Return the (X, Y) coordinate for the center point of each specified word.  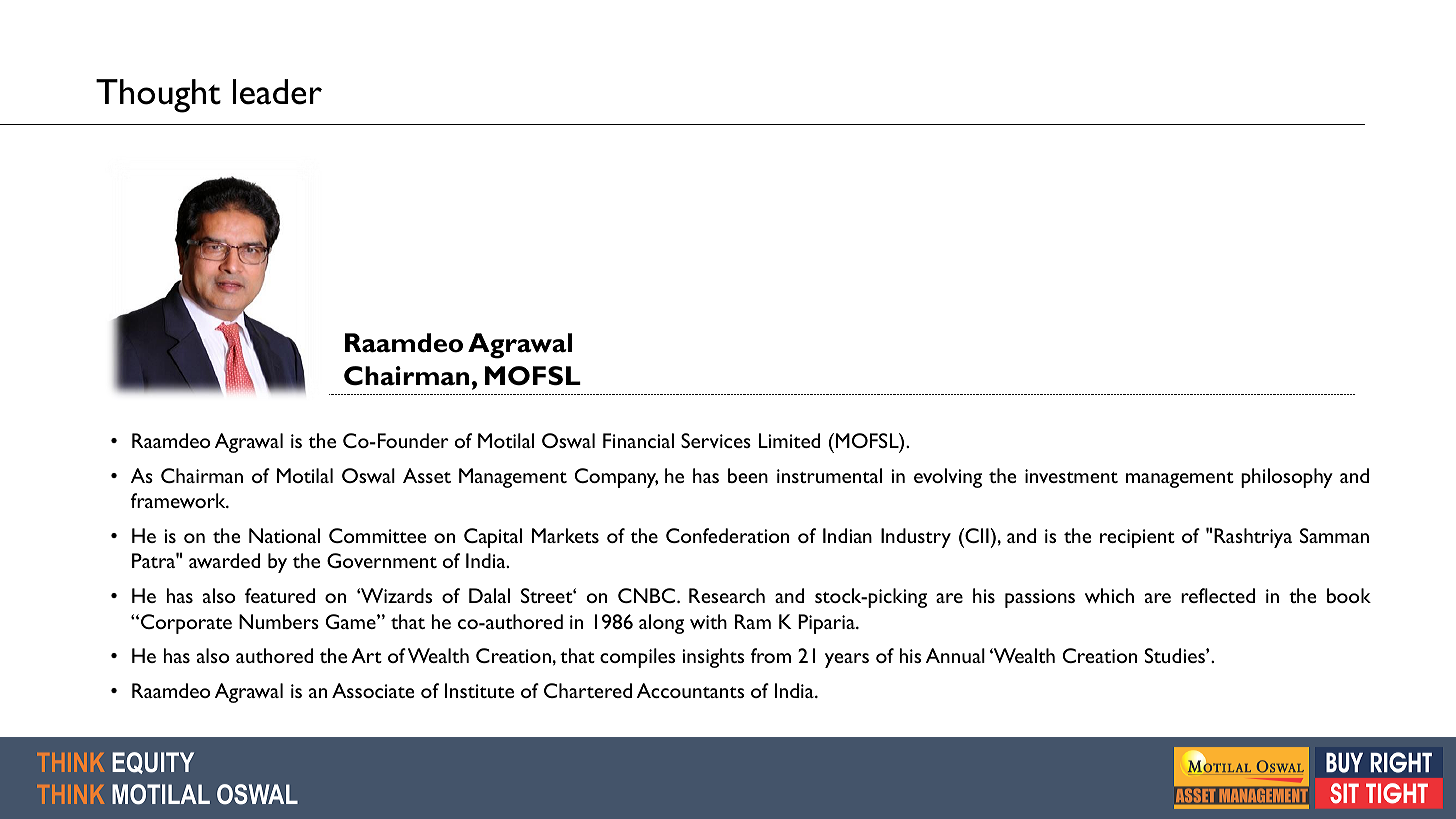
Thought (158, 96)
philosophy (1287, 478)
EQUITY (153, 763)
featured (280, 595)
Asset (427, 475)
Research (727, 595)
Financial (638, 440)
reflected (1218, 595)
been (748, 475)
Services (716, 440)
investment (1071, 476)
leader (277, 92)
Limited (789, 440)
